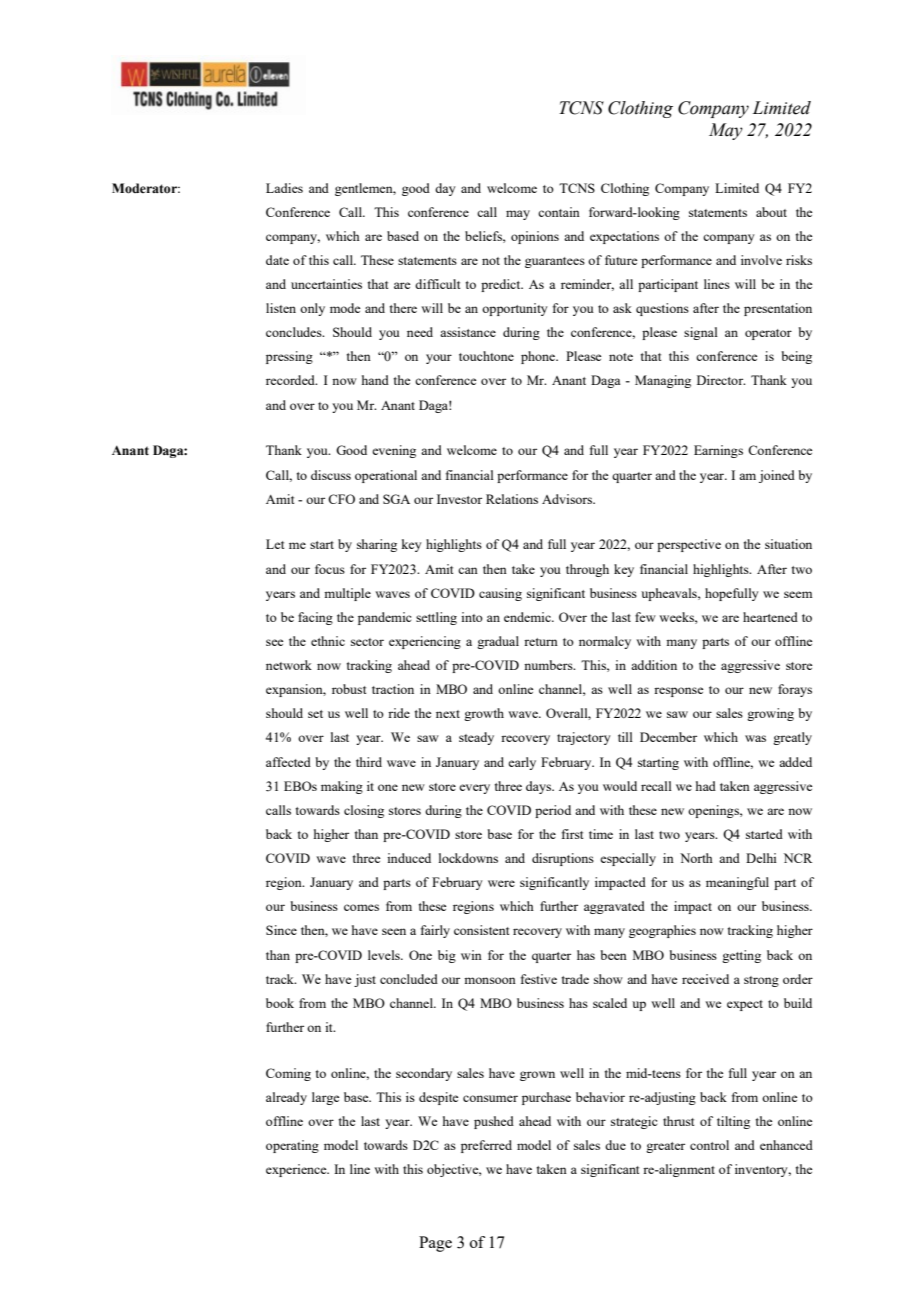 This screenshot has height=1308, width=924. Describe the element at coordinates (553, 811) in the screenshot. I see `period` at that location.
